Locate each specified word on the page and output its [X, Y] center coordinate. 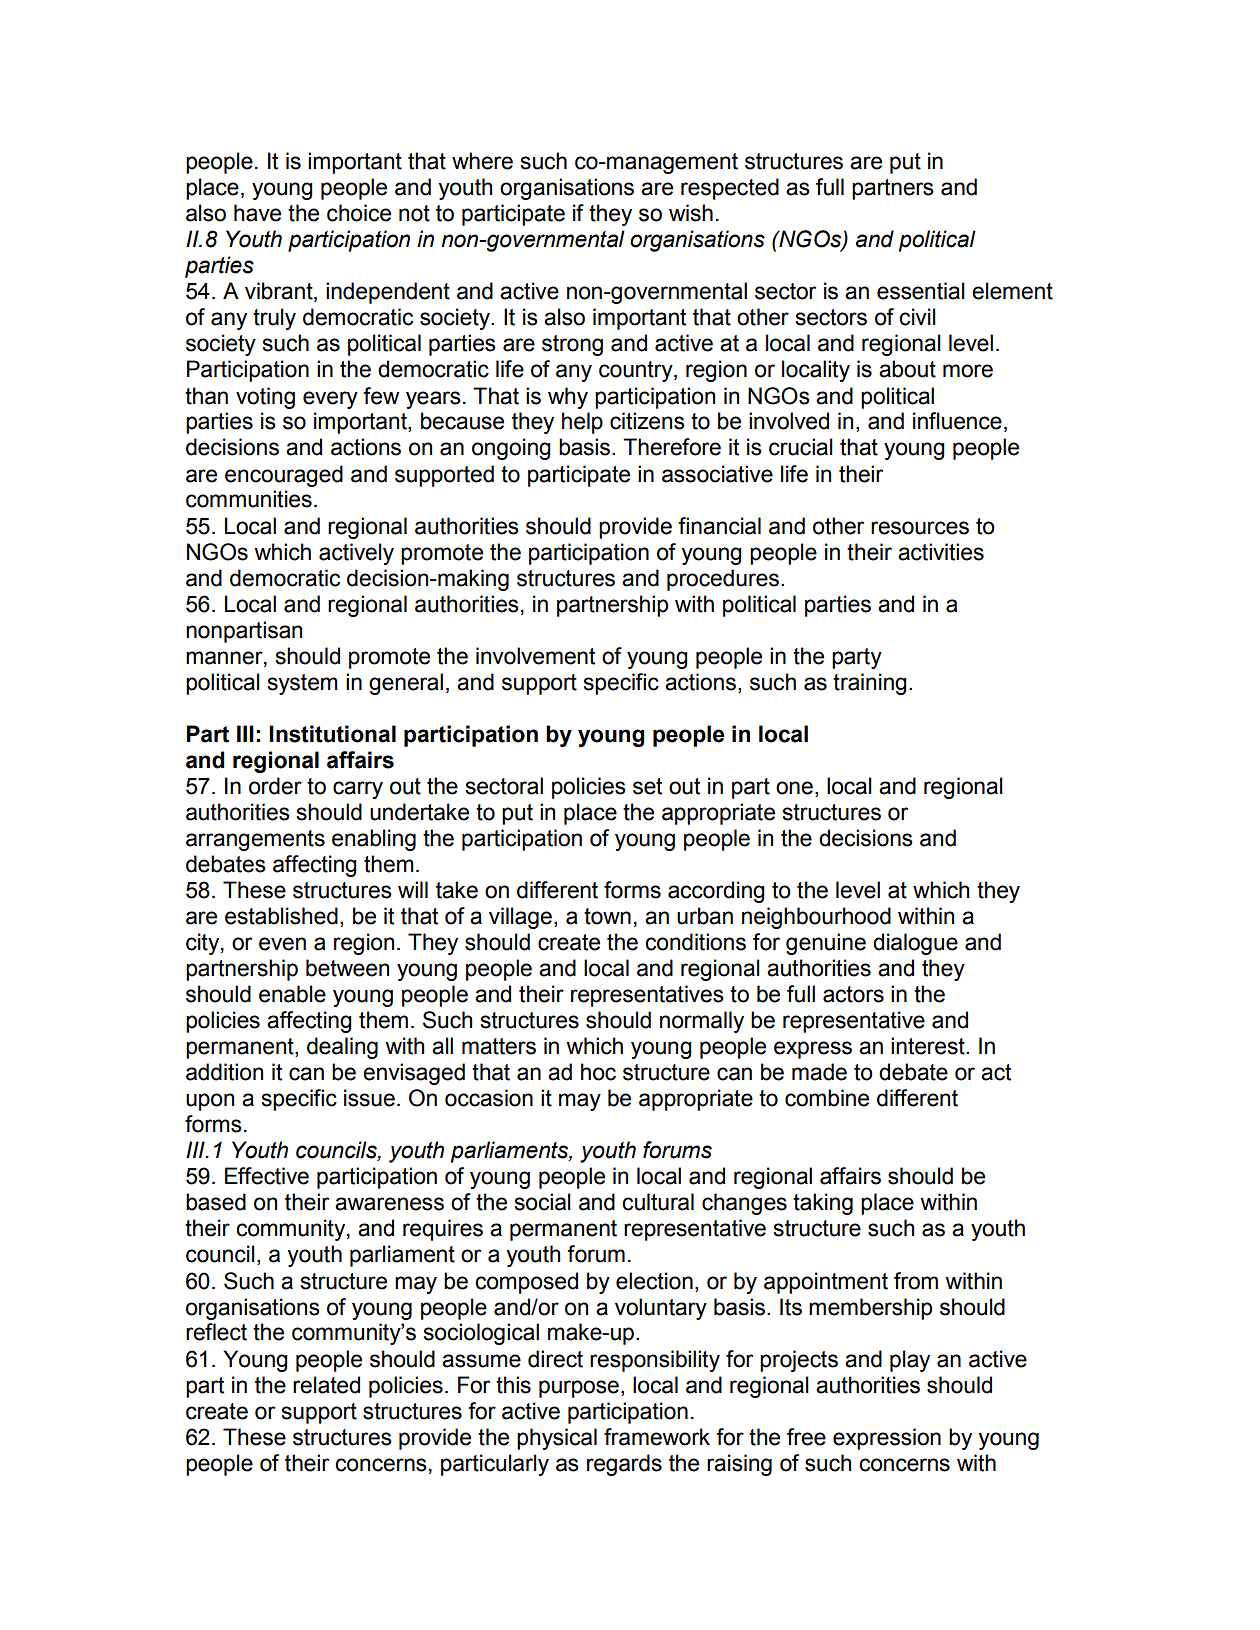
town [607, 916]
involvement [535, 656]
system [303, 684]
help [582, 423]
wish [691, 213]
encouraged [284, 476]
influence [957, 421]
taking [823, 1204]
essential [921, 291]
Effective [267, 1176]
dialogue [915, 944]
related [326, 1385]
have [257, 213]
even [282, 944]
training [870, 684]
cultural [658, 1202]
